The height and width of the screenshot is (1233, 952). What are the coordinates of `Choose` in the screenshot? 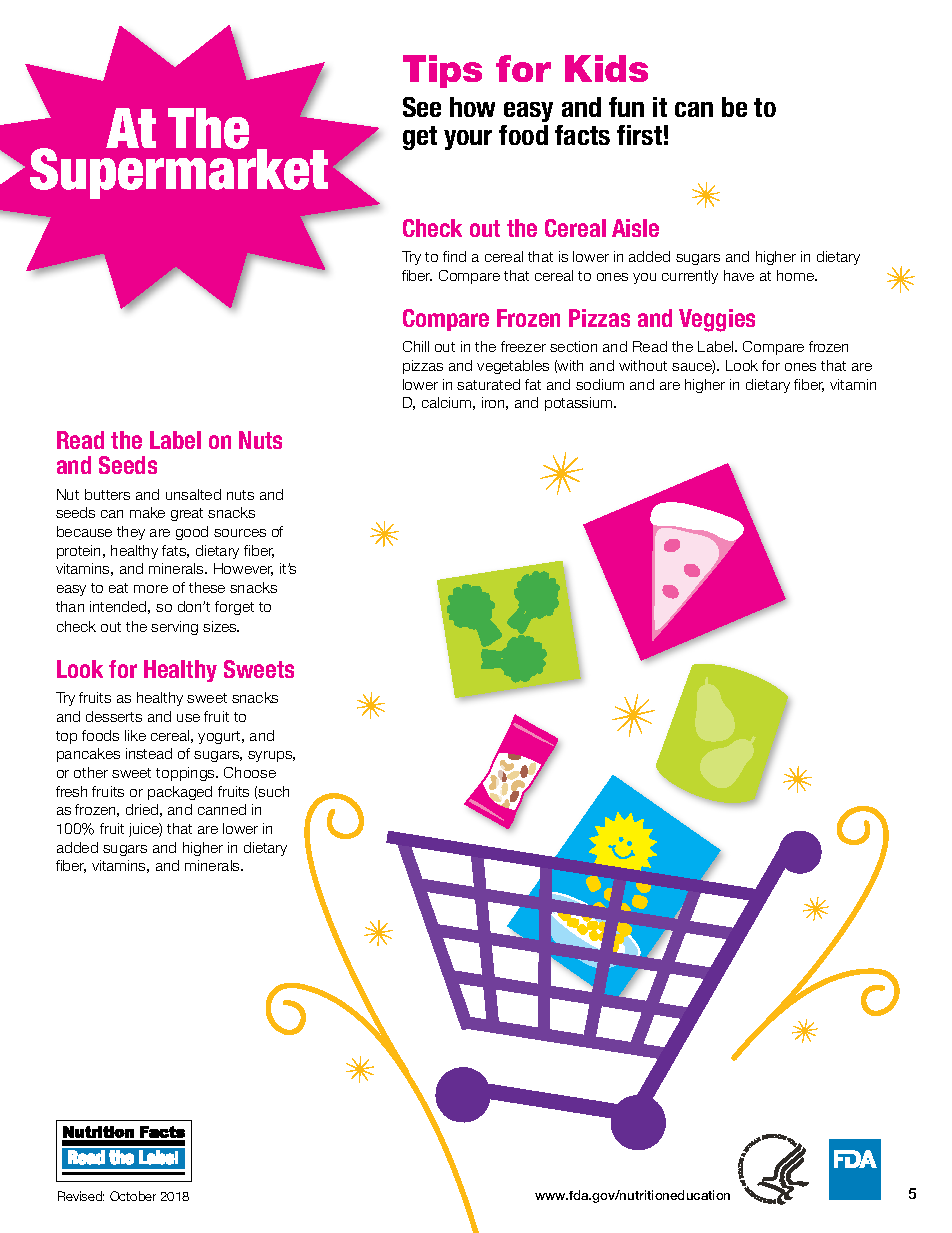 It's located at (250, 772).
